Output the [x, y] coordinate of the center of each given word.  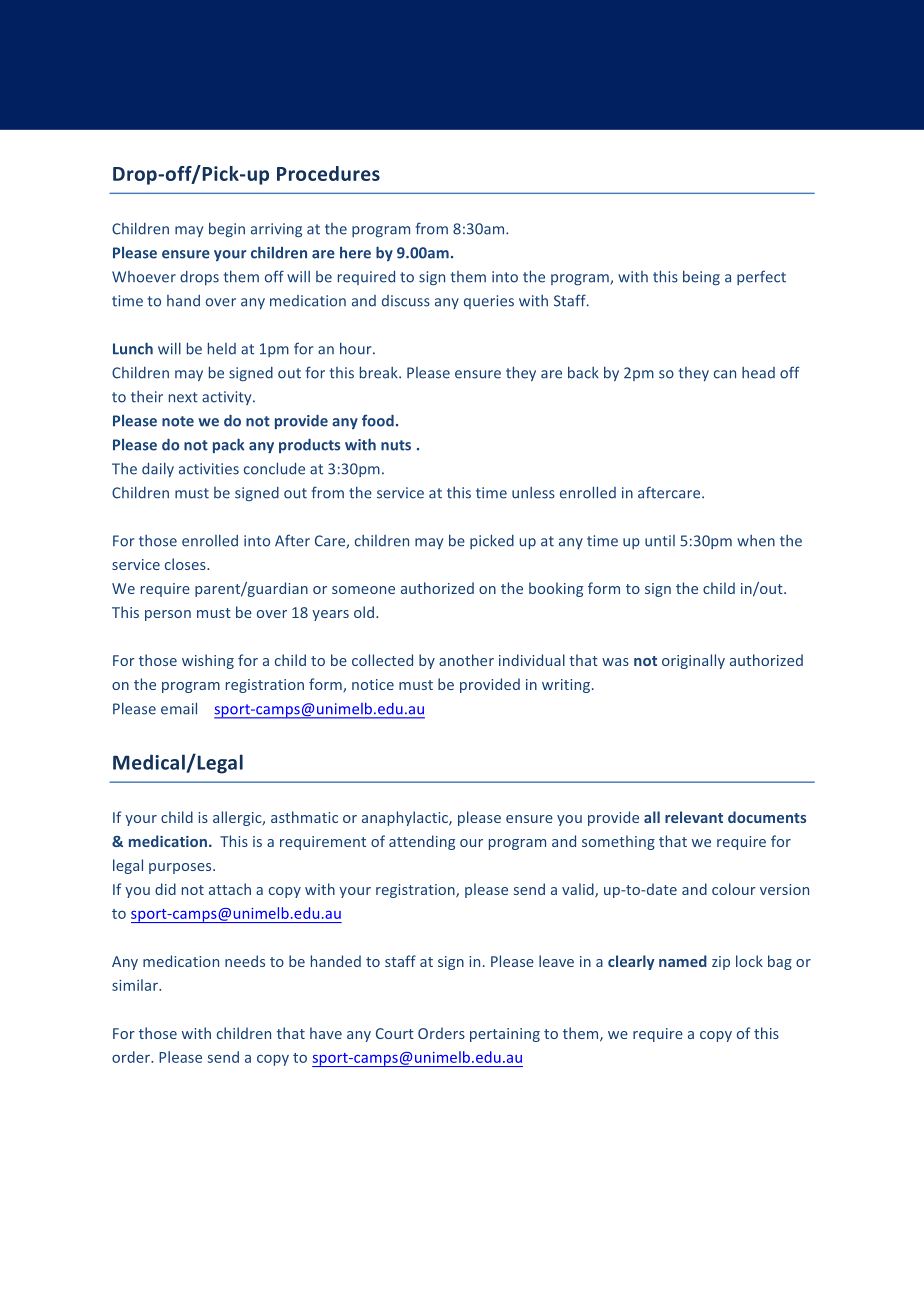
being [701, 277]
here [355, 253]
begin [227, 229]
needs [245, 961]
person [168, 615]
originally [693, 661]
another [466, 660]
